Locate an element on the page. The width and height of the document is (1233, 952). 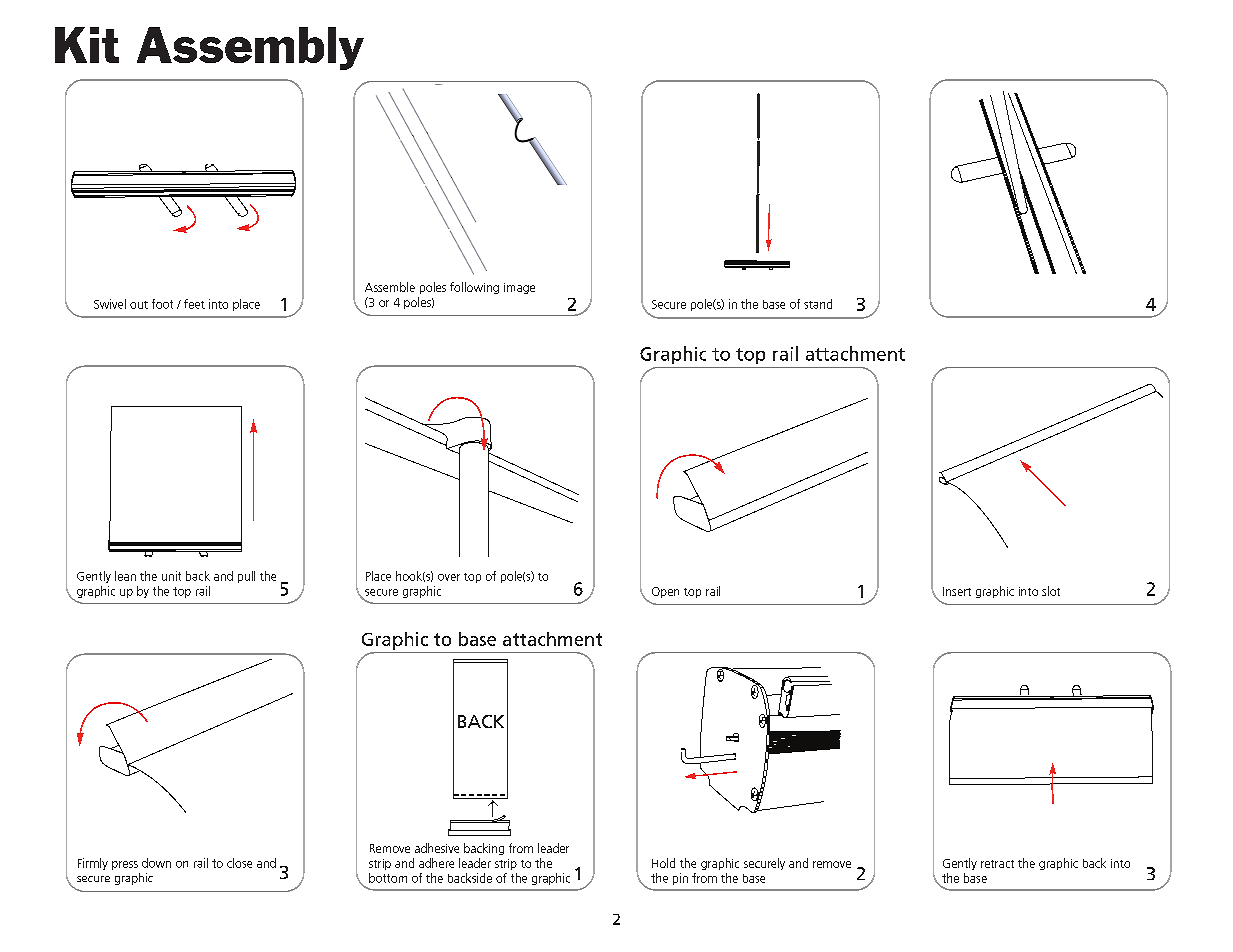
close is located at coordinates (239, 863).
